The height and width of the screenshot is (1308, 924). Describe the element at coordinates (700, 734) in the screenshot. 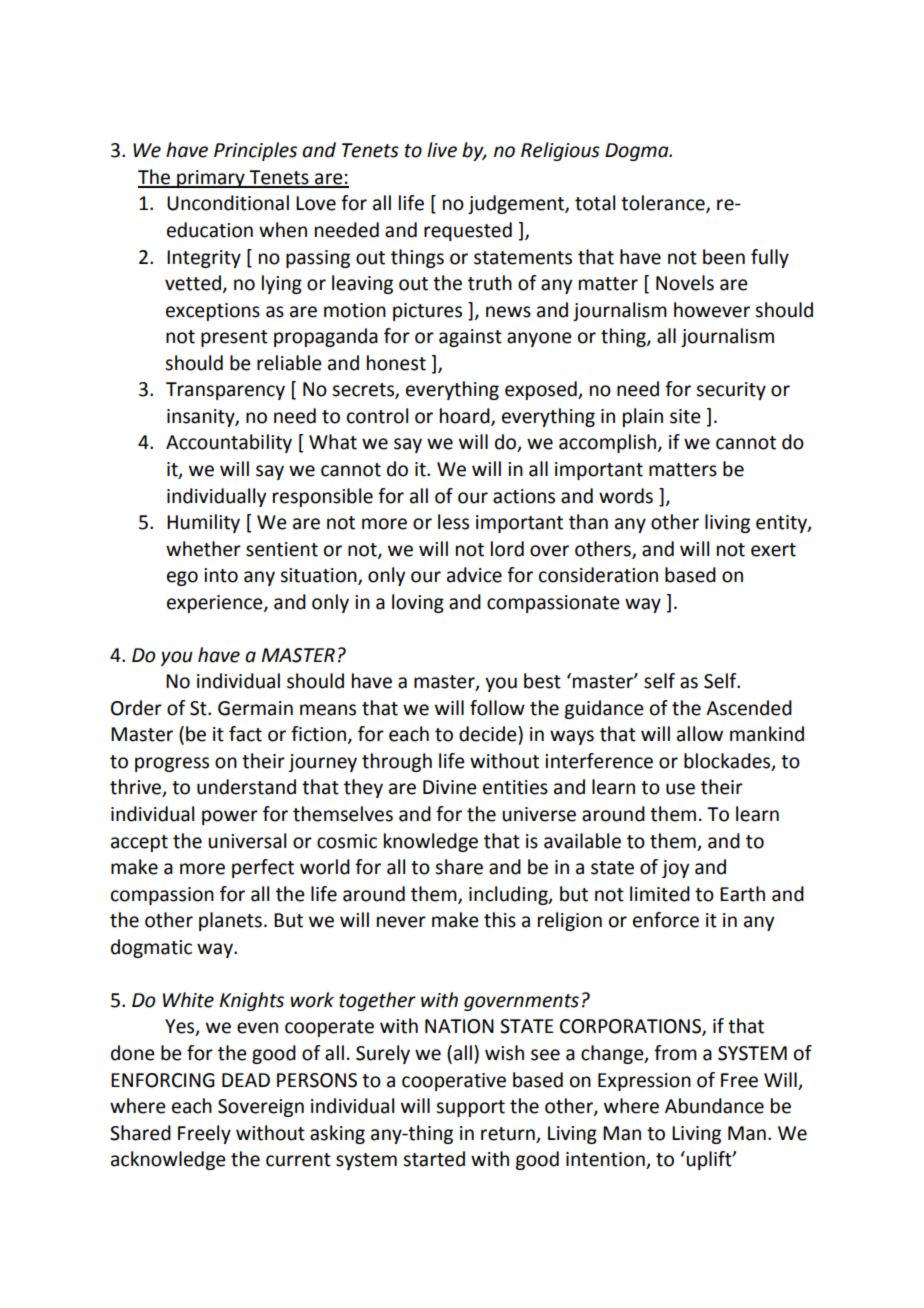

I see `allow` at that location.
